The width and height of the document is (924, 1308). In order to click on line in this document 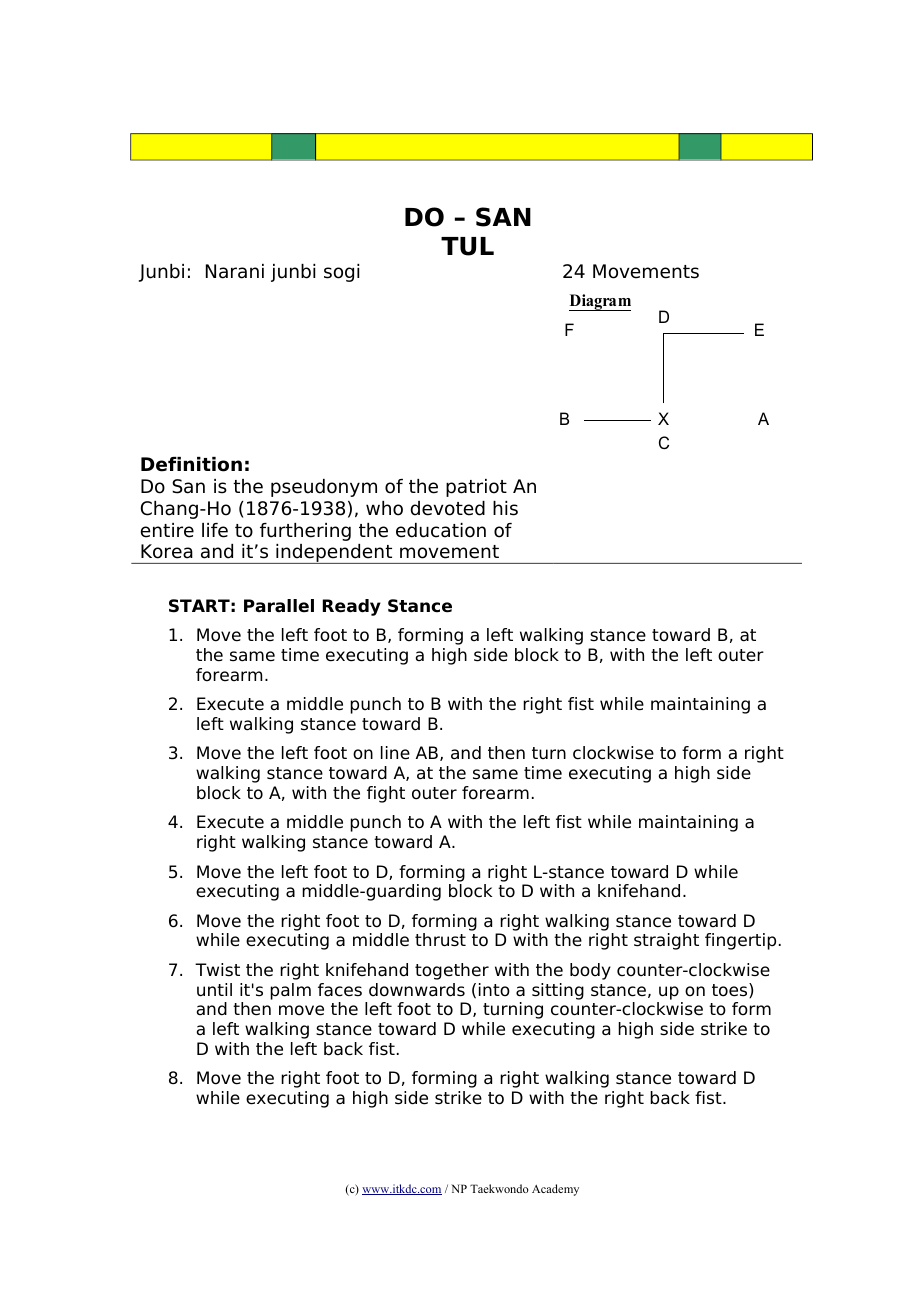, I will do `click(395, 753)`.
